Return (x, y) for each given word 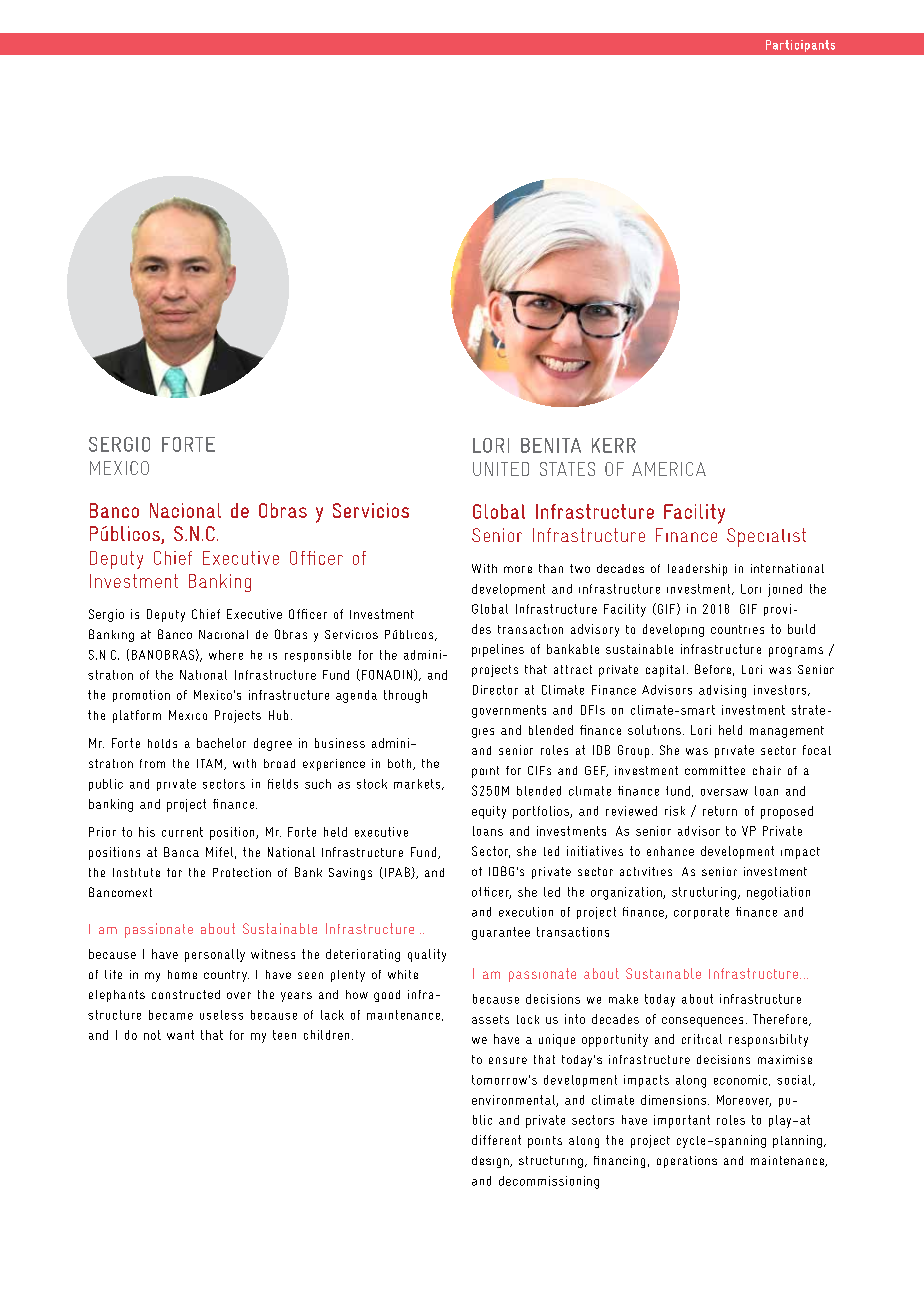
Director (495, 690)
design (491, 1162)
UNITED (501, 469)
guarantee (501, 933)
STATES (567, 469)
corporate (701, 913)
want (180, 1035)
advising (722, 691)
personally (215, 955)
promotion (141, 696)
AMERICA (669, 469)
